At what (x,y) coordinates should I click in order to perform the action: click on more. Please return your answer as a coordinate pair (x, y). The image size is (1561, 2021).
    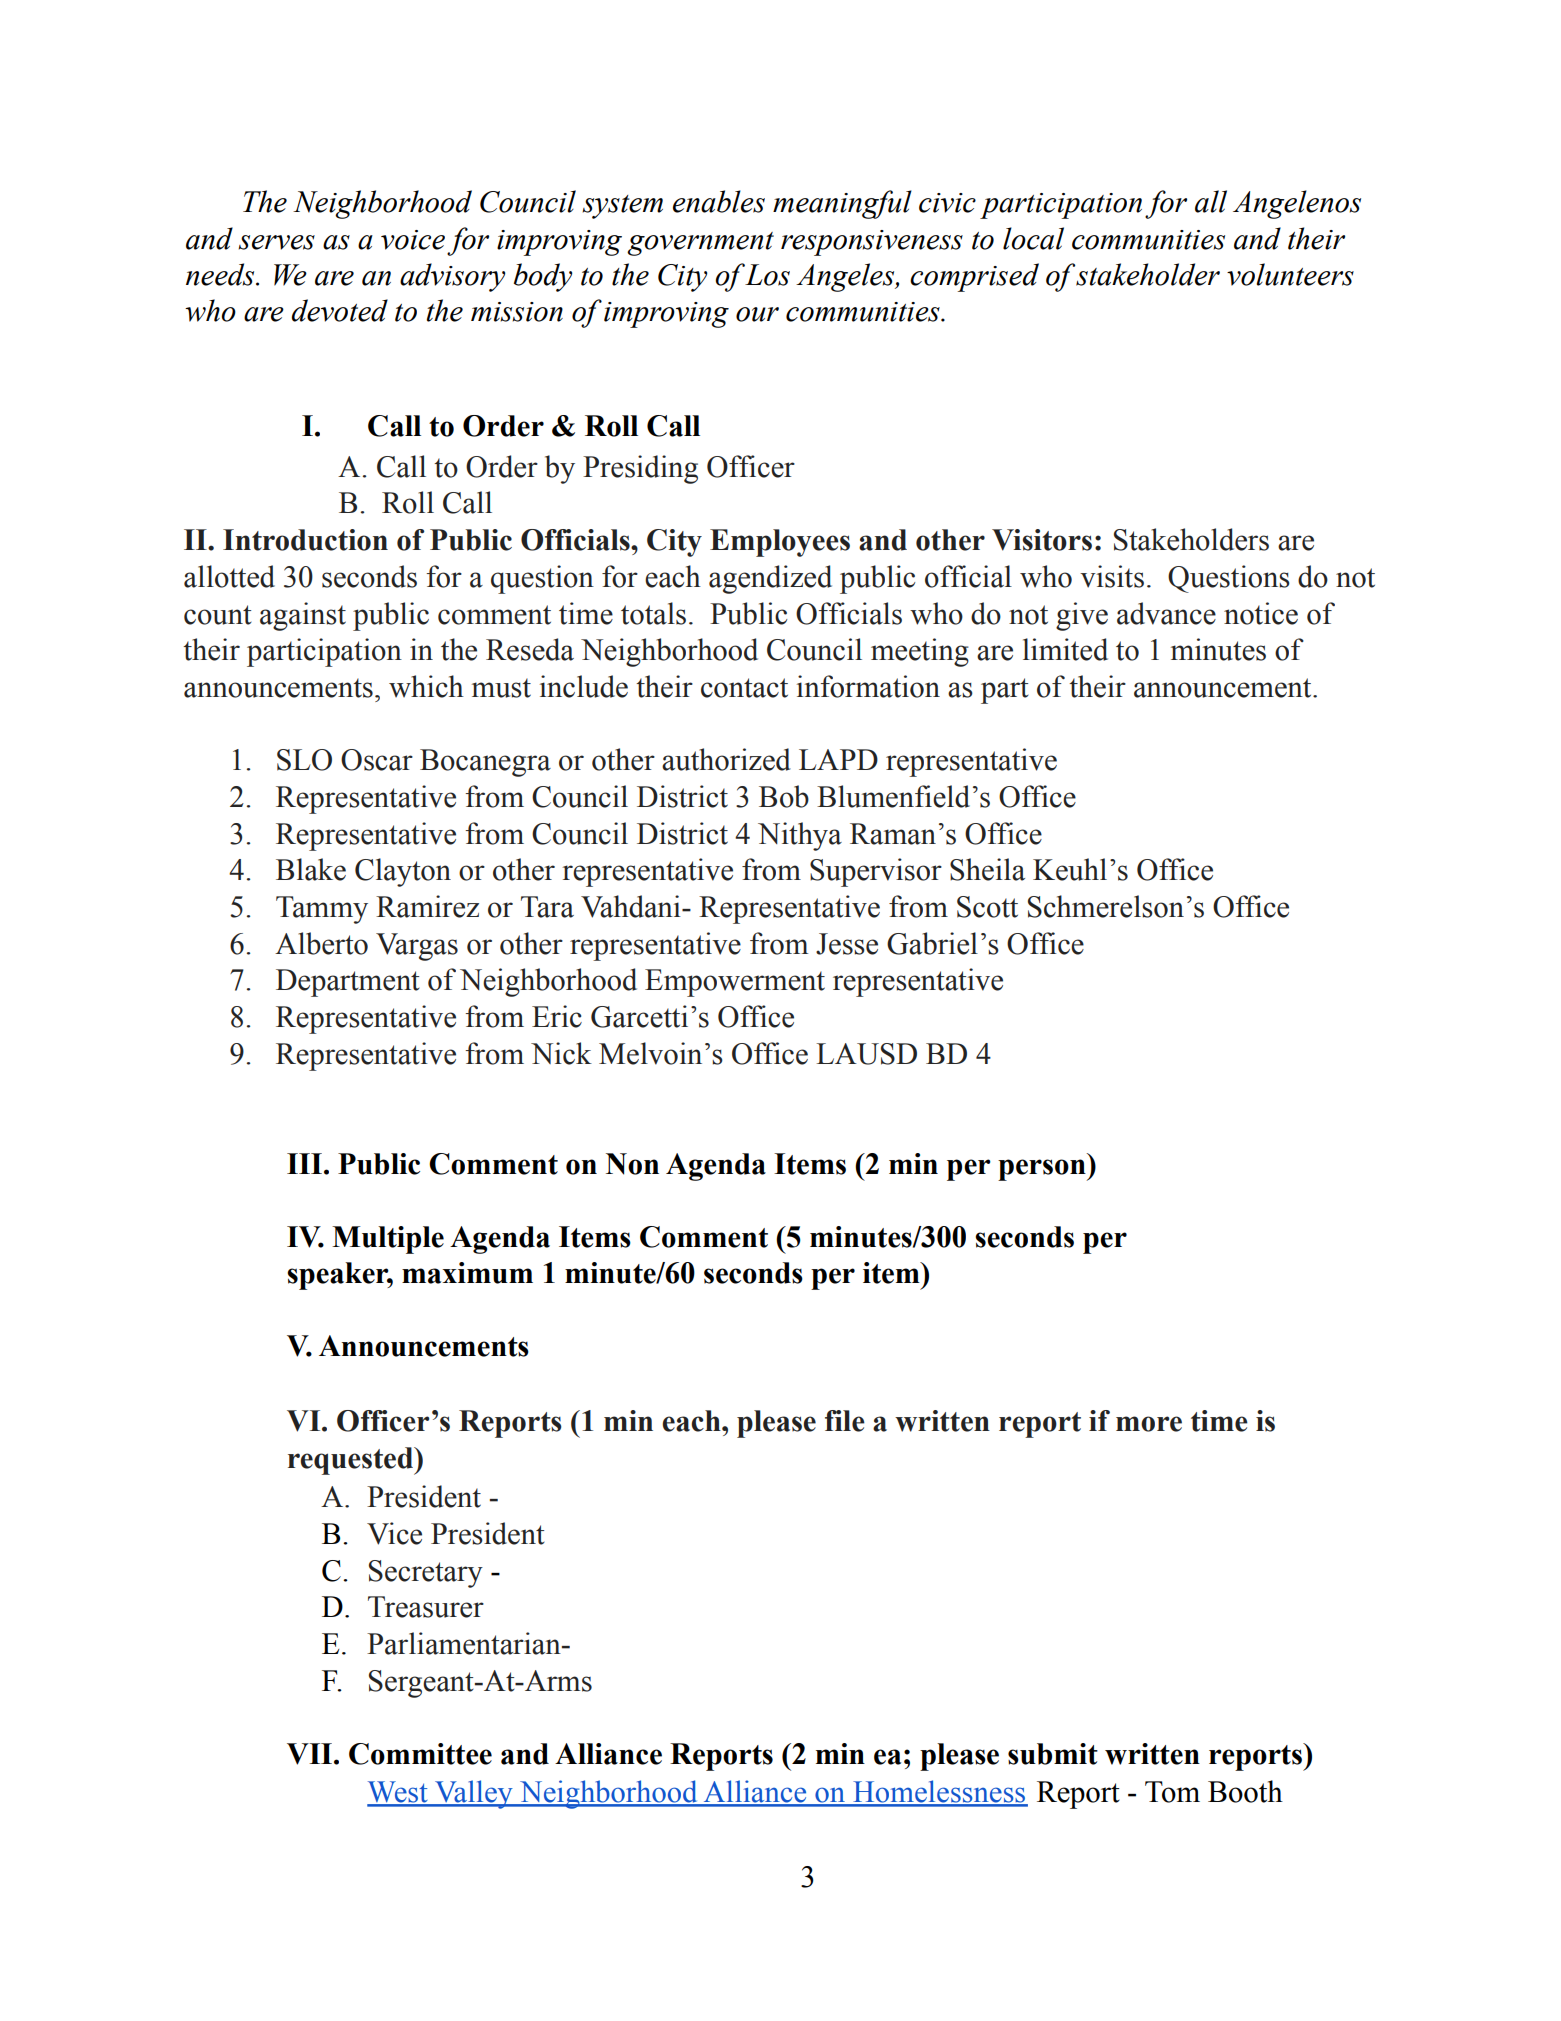
    Looking at the image, I should click on (1149, 1424).
